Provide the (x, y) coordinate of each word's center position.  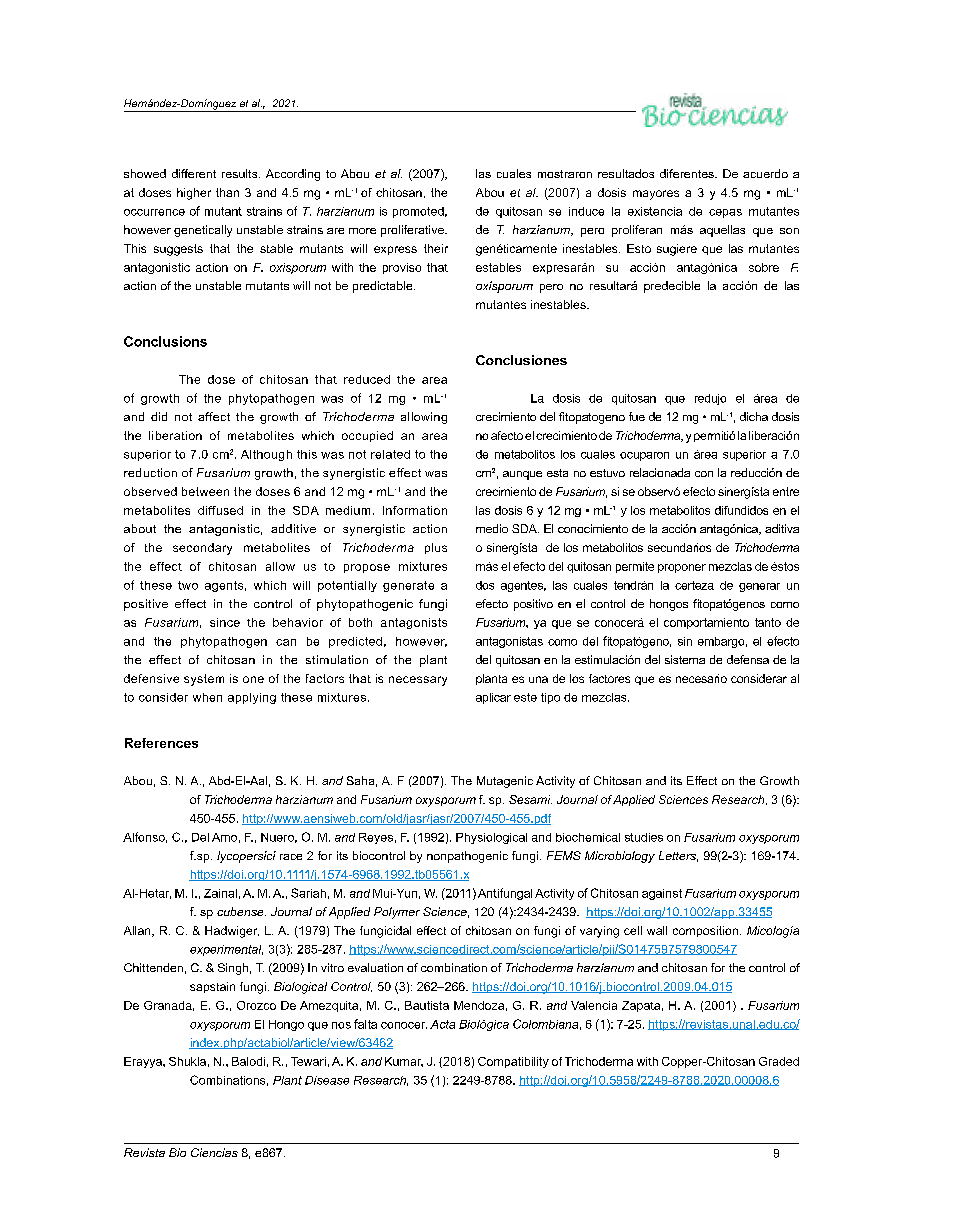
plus (436, 548)
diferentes (688, 173)
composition (705, 931)
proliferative (413, 231)
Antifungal (505, 894)
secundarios (679, 547)
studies (644, 837)
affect (214, 416)
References (161, 743)
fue (637, 416)
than (227, 192)
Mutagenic (505, 782)
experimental (226, 950)
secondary (202, 549)
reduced (367, 379)
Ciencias (214, 1152)
